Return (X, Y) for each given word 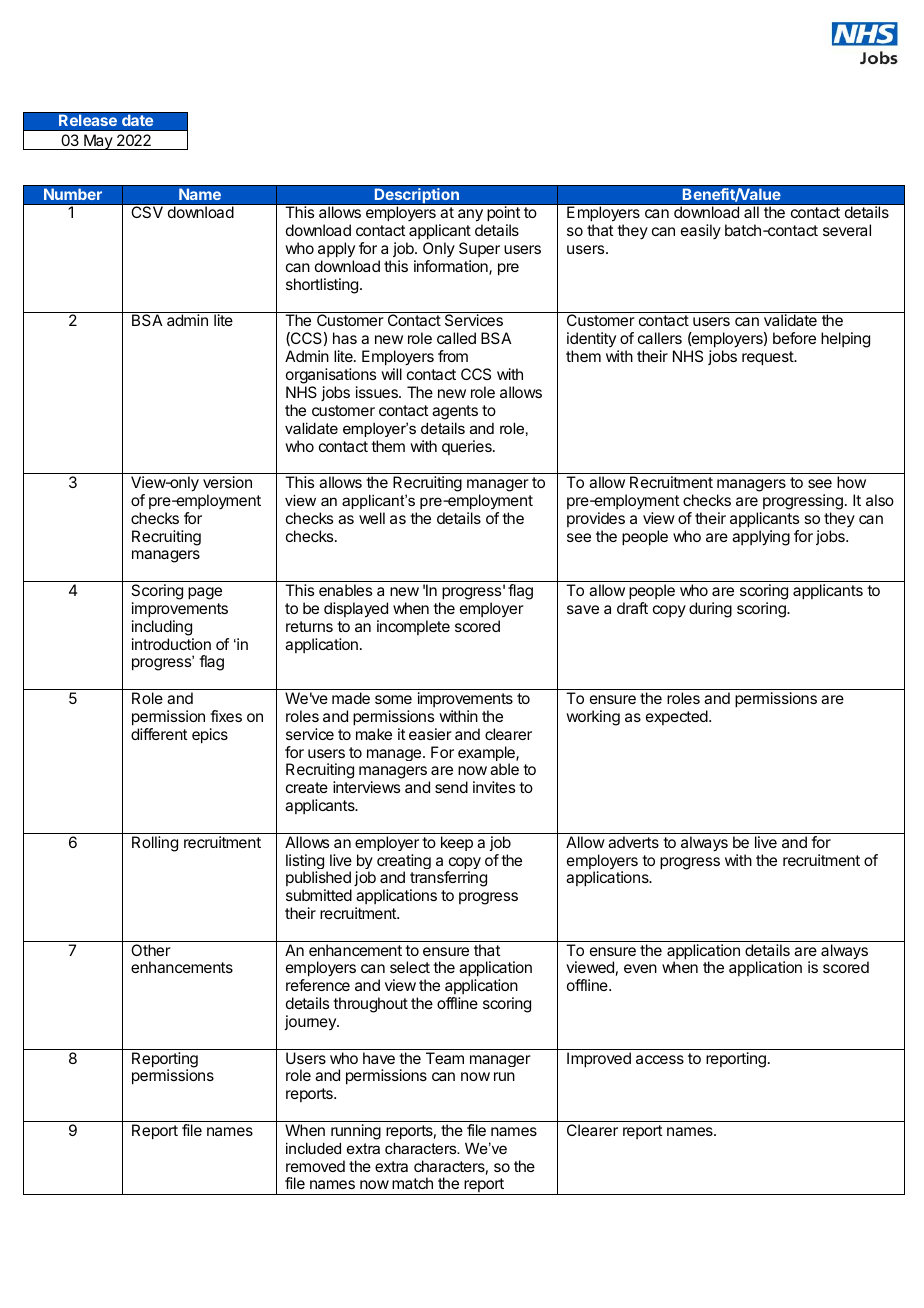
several (847, 230)
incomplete (413, 627)
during (710, 610)
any (470, 217)
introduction (171, 644)
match (412, 1183)
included (313, 1148)
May (98, 142)
